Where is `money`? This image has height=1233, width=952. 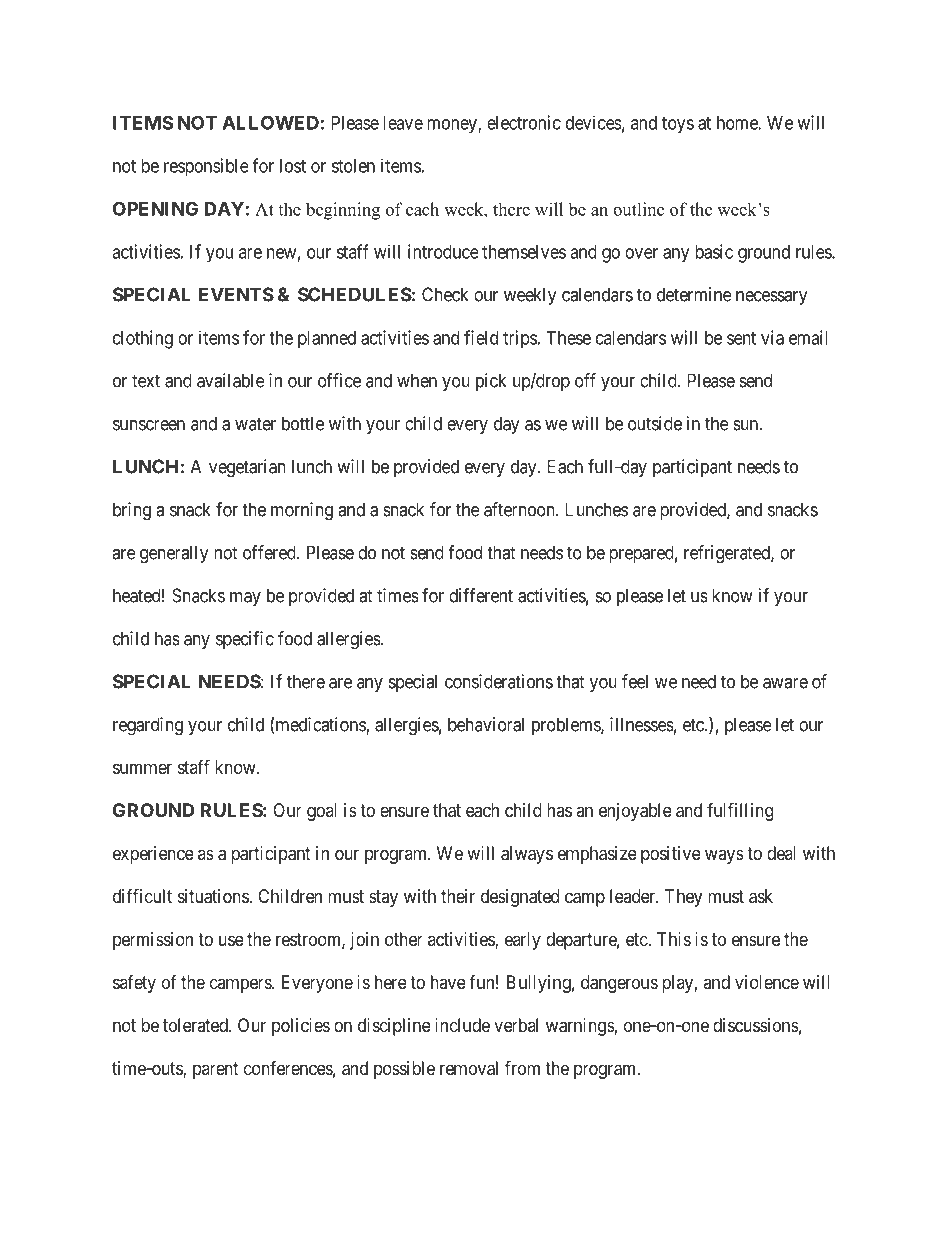 money is located at coordinates (453, 126).
